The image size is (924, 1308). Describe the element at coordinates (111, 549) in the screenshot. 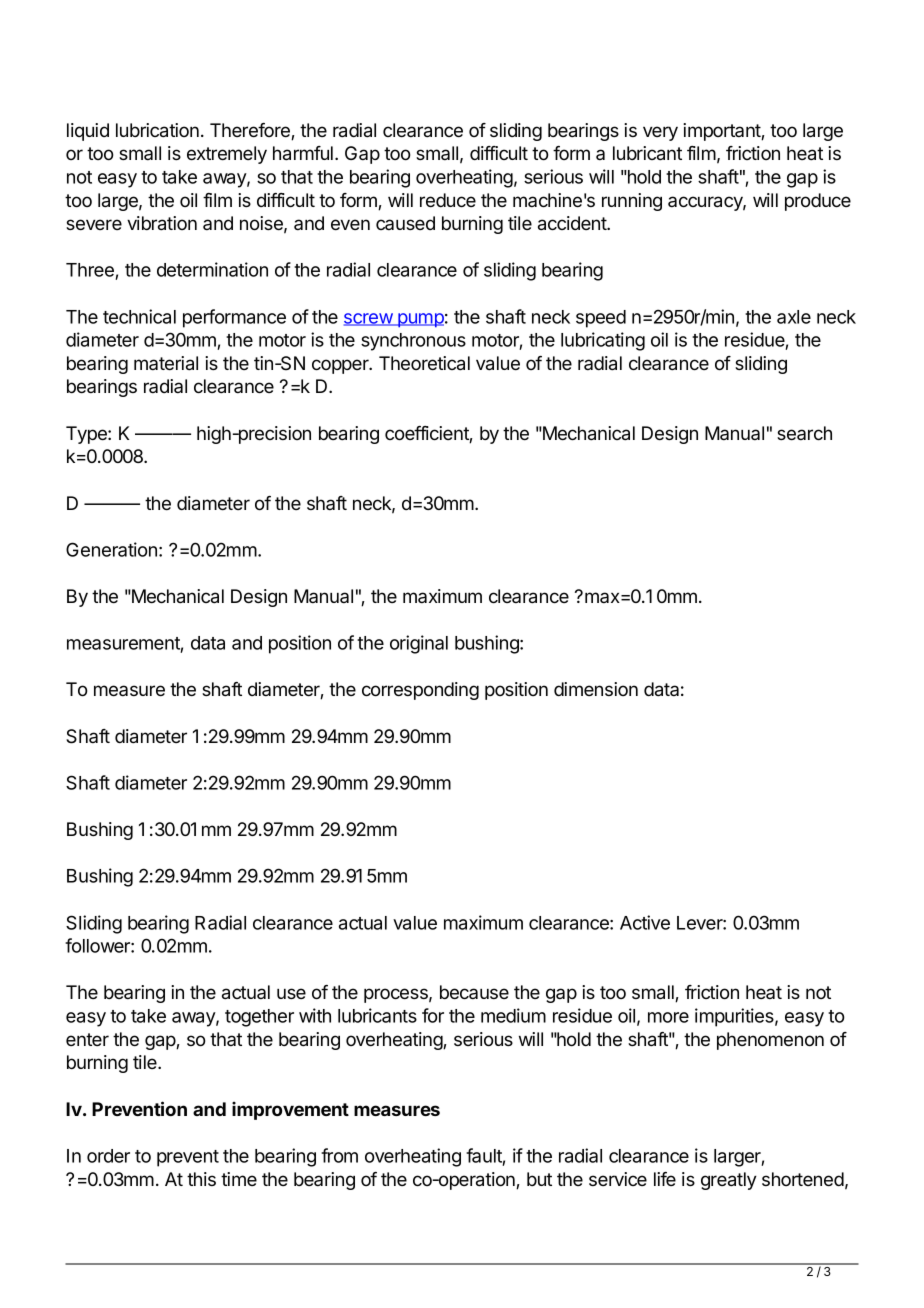

I see `Generation` at that location.
